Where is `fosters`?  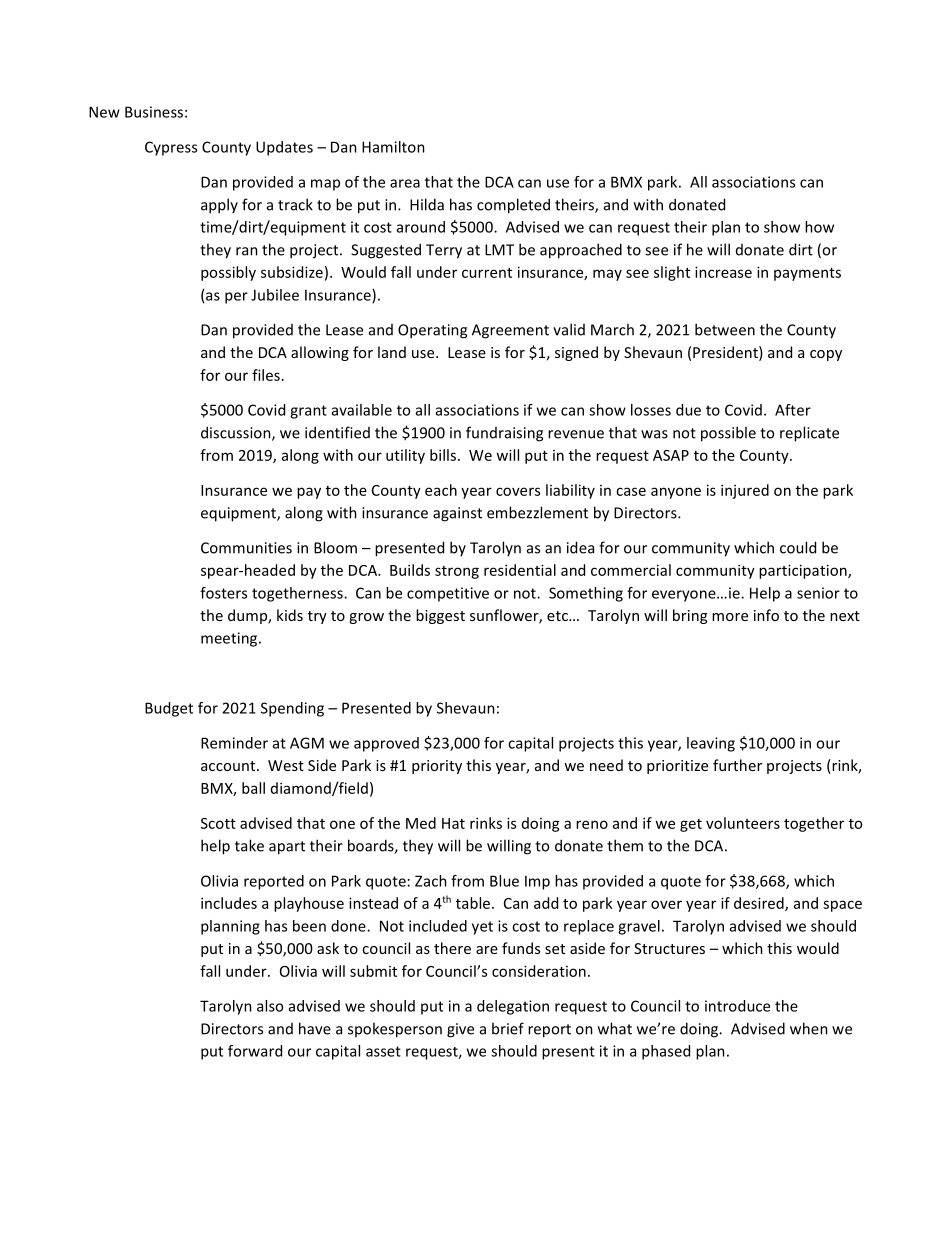
fosters is located at coordinates (223, 593).
